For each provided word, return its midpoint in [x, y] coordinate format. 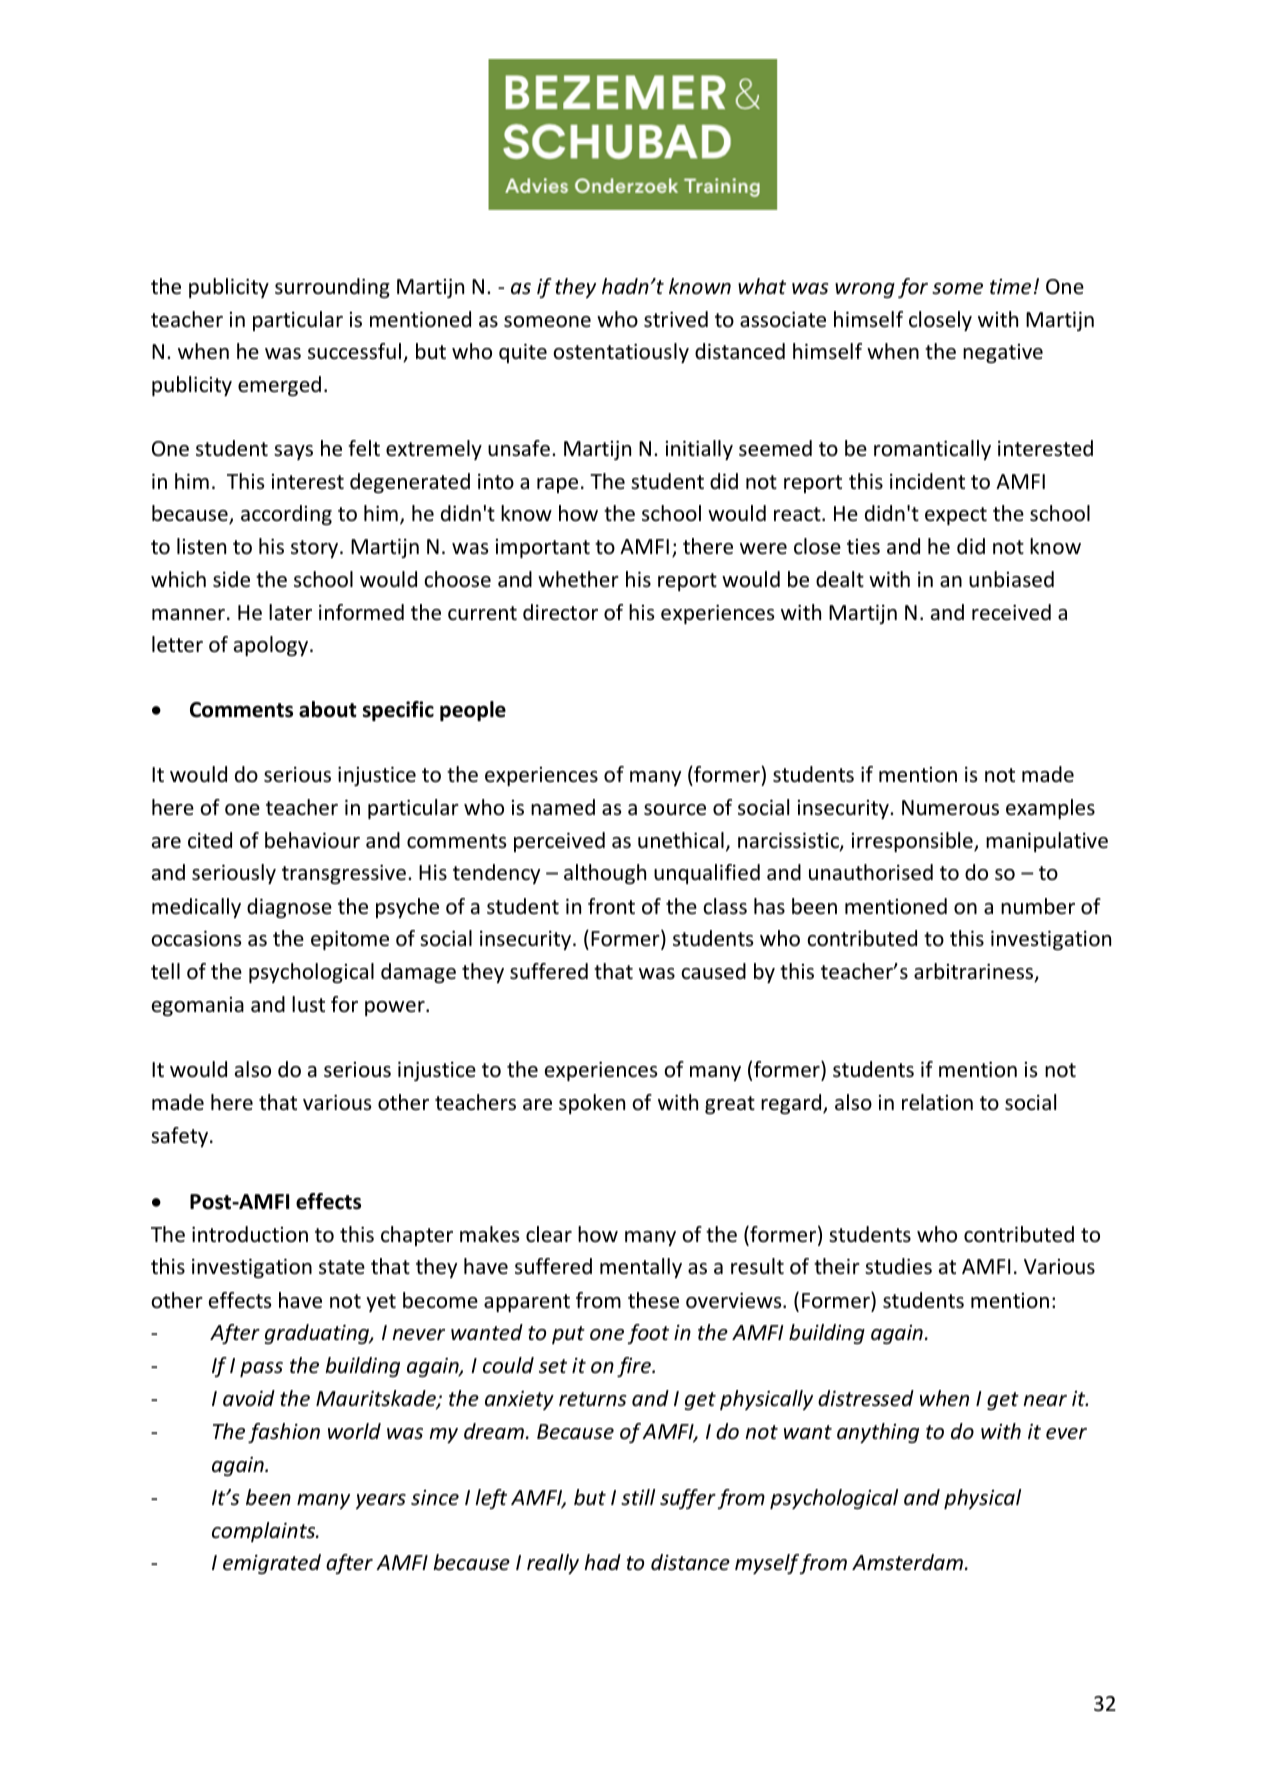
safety [179, 1137]
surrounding [332, 288]
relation [937, 1102]
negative [1003, 353]
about [328, 709]
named [563, 807]
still [638, 1497]
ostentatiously [621, 353]
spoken [592, 1104]
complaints [265, 1532]
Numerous [950, 808]
